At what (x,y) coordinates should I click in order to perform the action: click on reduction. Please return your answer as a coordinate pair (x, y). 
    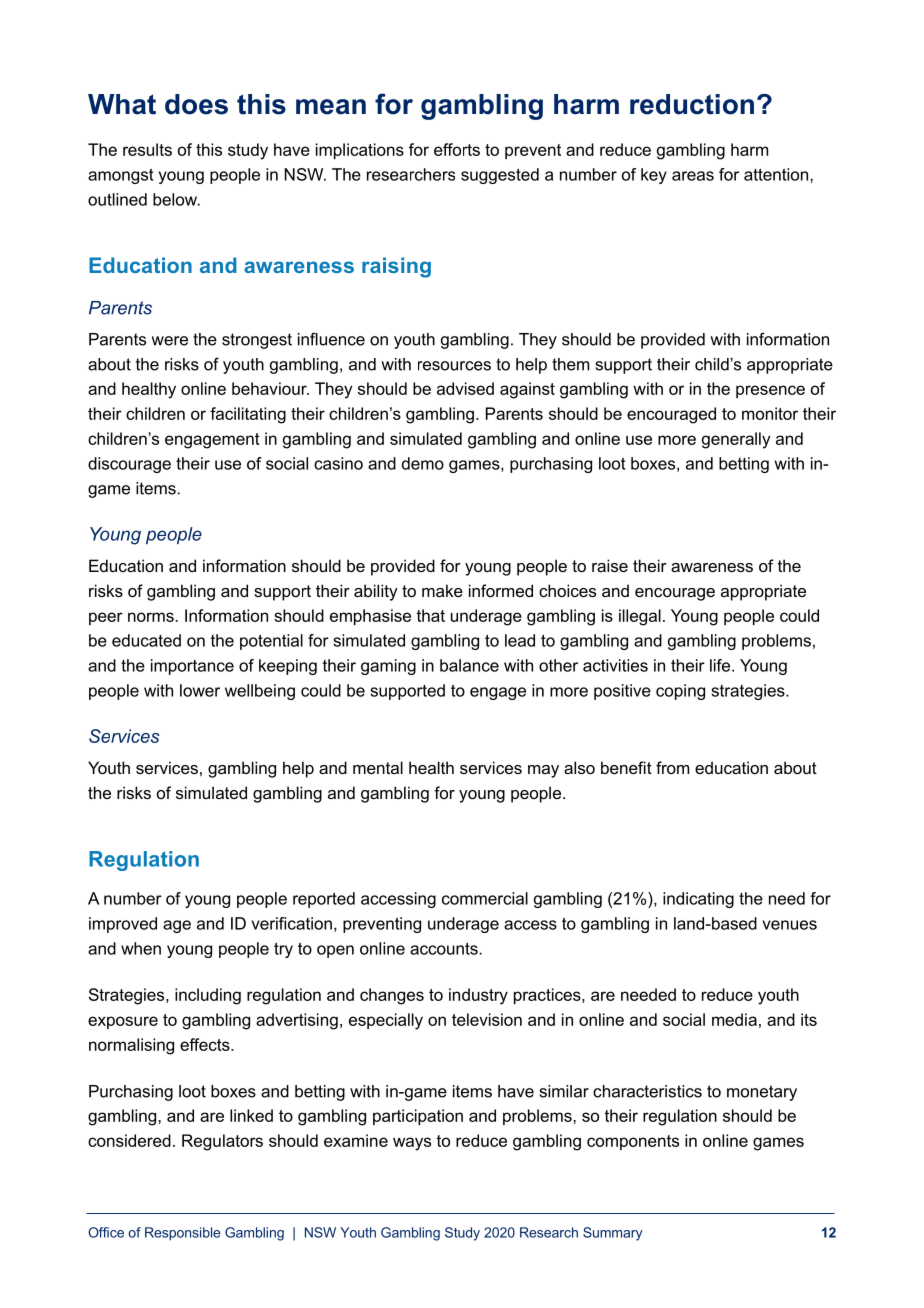
    Looking at the image, I should click on (692, 104).
